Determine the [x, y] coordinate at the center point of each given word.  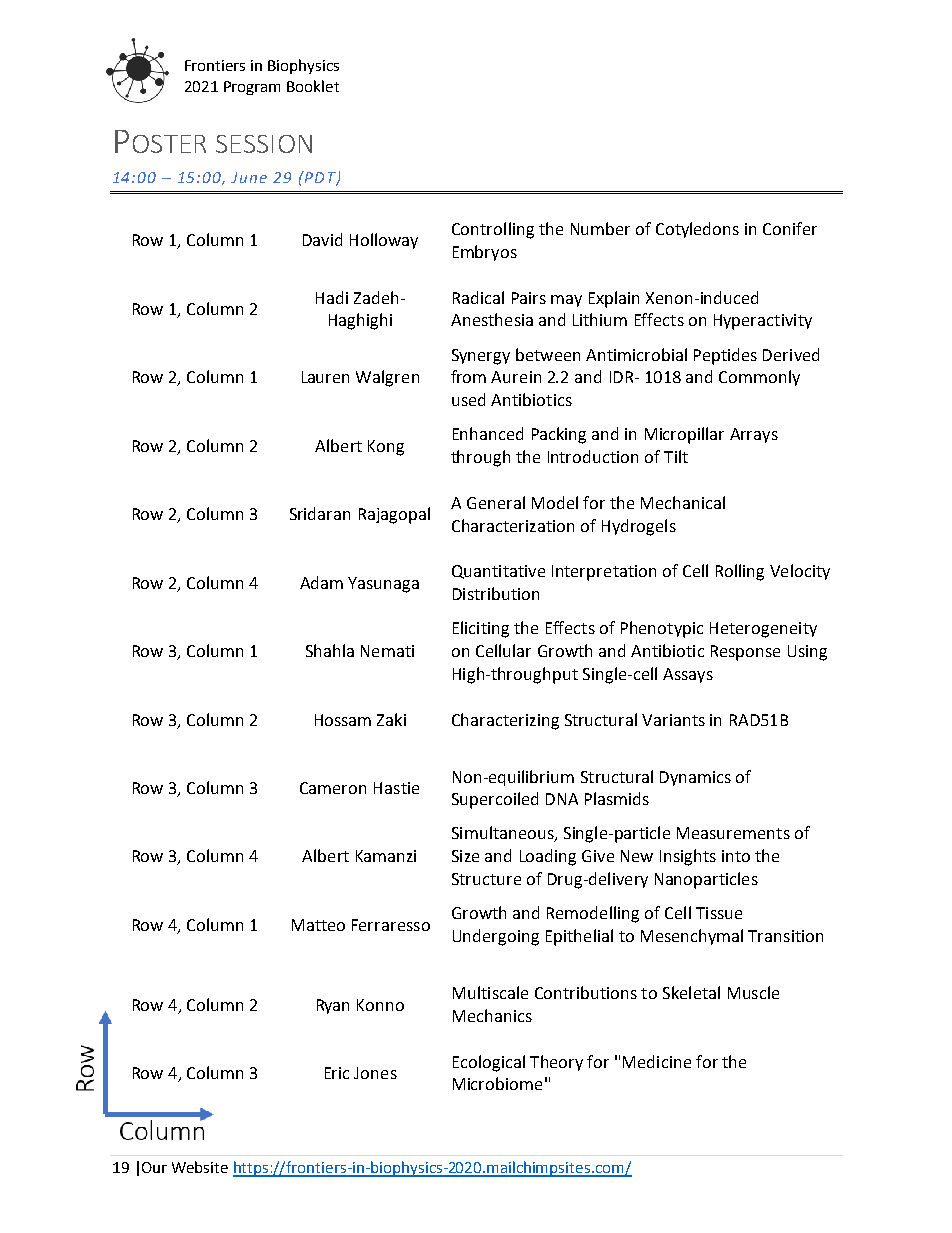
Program [252, 88]
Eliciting [481, 629]
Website [200, 1167]
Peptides [725, 356]
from [468, 376]
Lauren [325, 377]
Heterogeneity [763, 630]
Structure [486, 879]
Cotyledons [697, 230]
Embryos [485, 253]
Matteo [318, 925]
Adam [321, 582]
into [736, 856]
